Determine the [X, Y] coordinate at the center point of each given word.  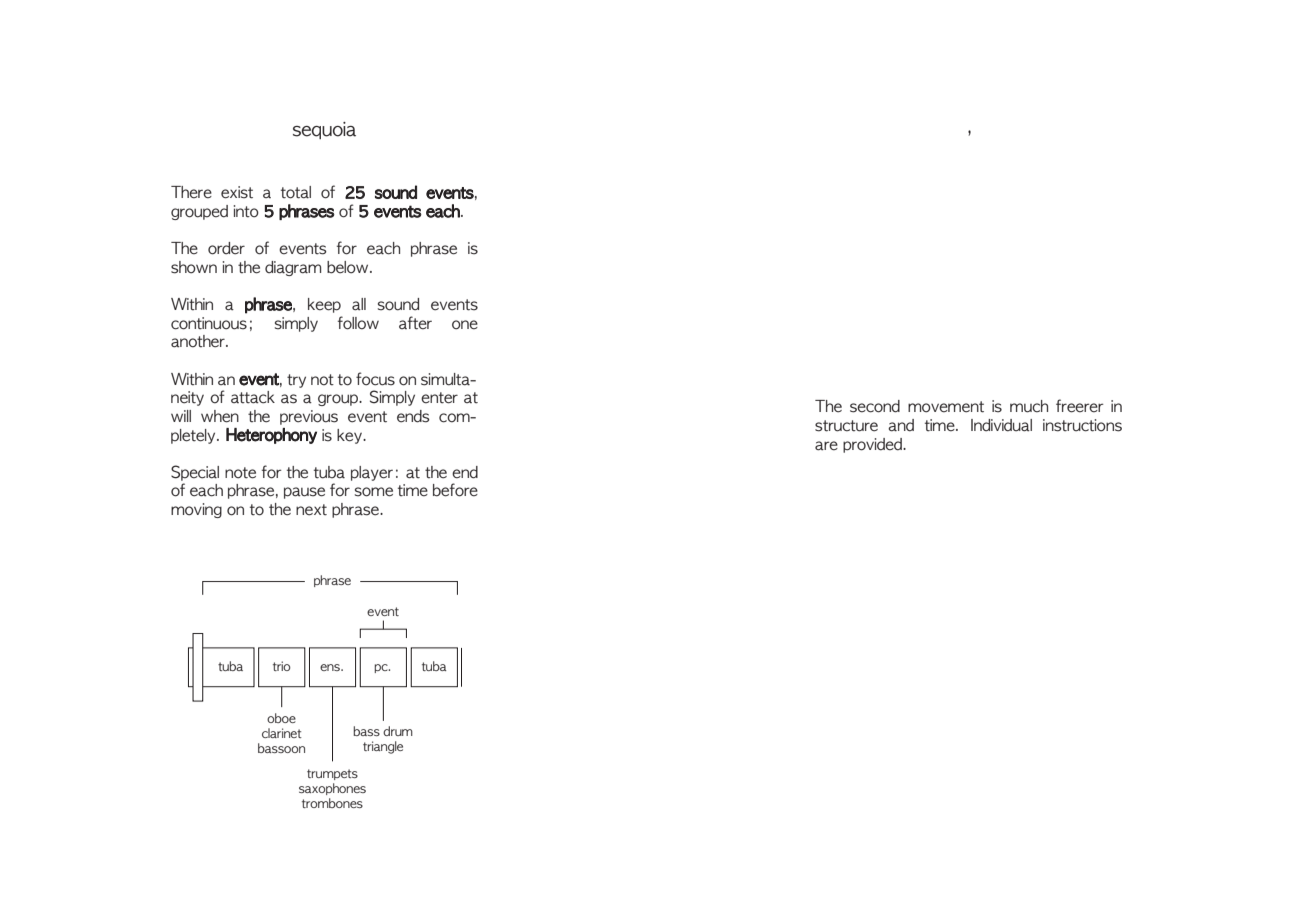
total [296, 192]
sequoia [324, 130]
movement [946, 407]
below [349, 267]
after [415, 323]
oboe [281, 718]
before [455, 490]
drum [398, 731]
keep [324, 305]
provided [873, 445]
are [826, 446]
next [311, 510]
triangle [383, 747]
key [350, 436]
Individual [1001, 425]
